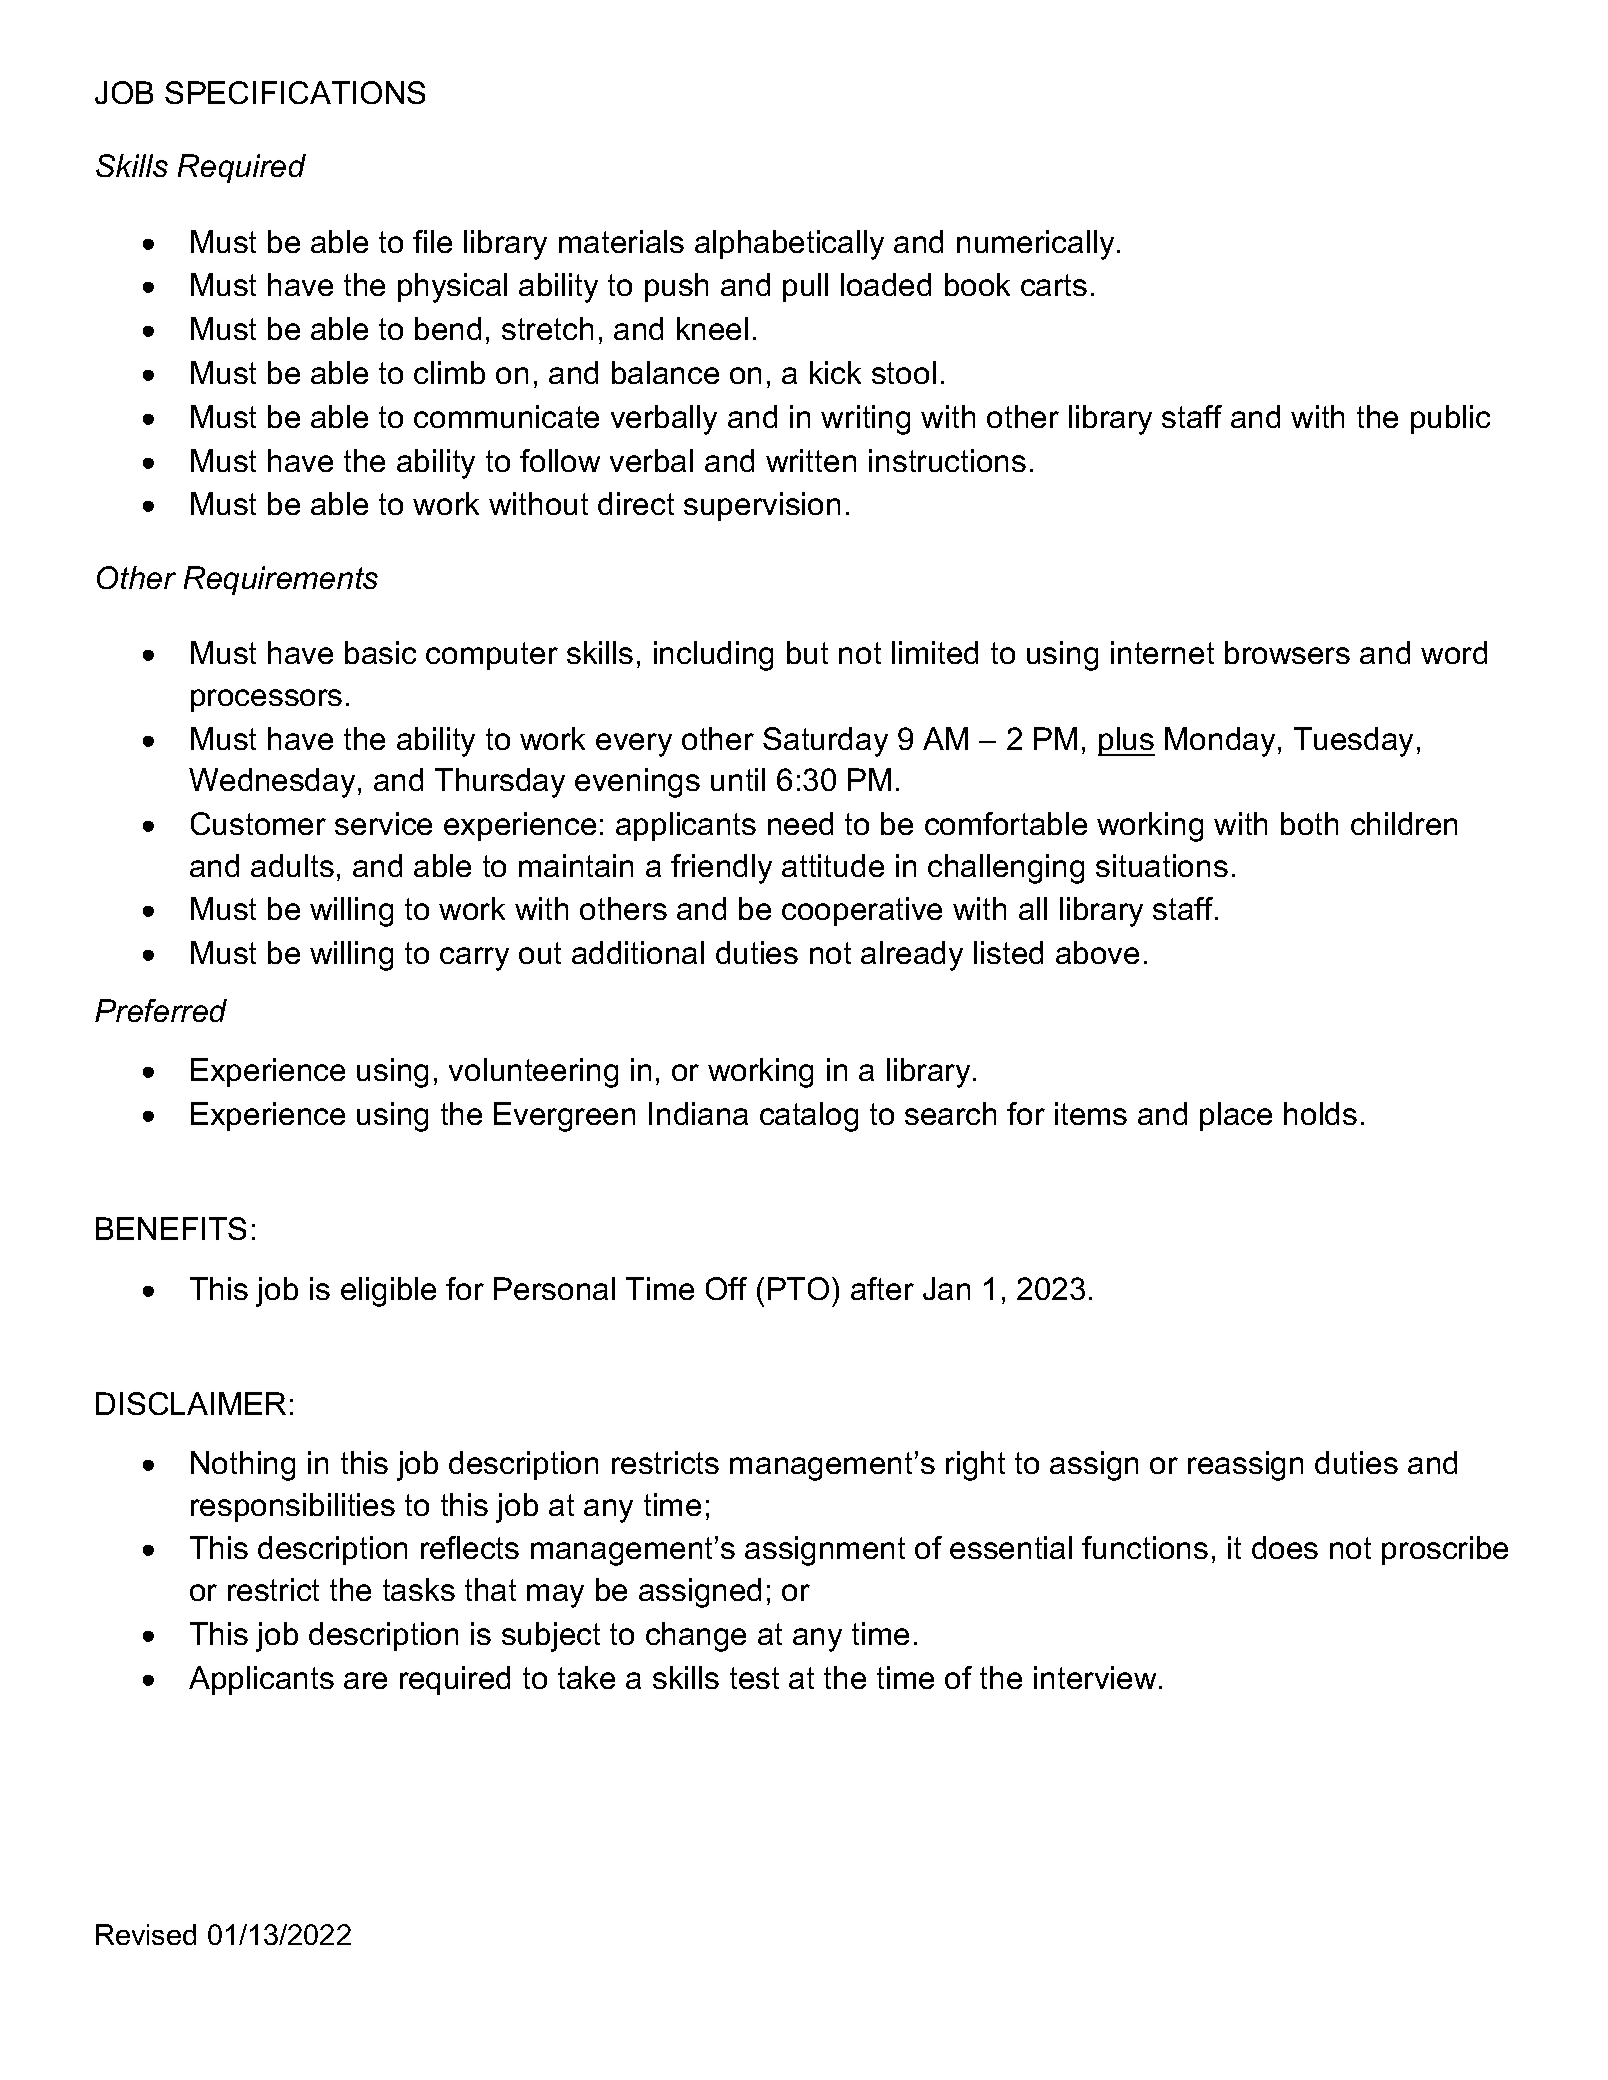  What do you see at coordinates (171, 1228) in the screenshot?
I see `BENEFITS` at bounding box center [171, 1228].
